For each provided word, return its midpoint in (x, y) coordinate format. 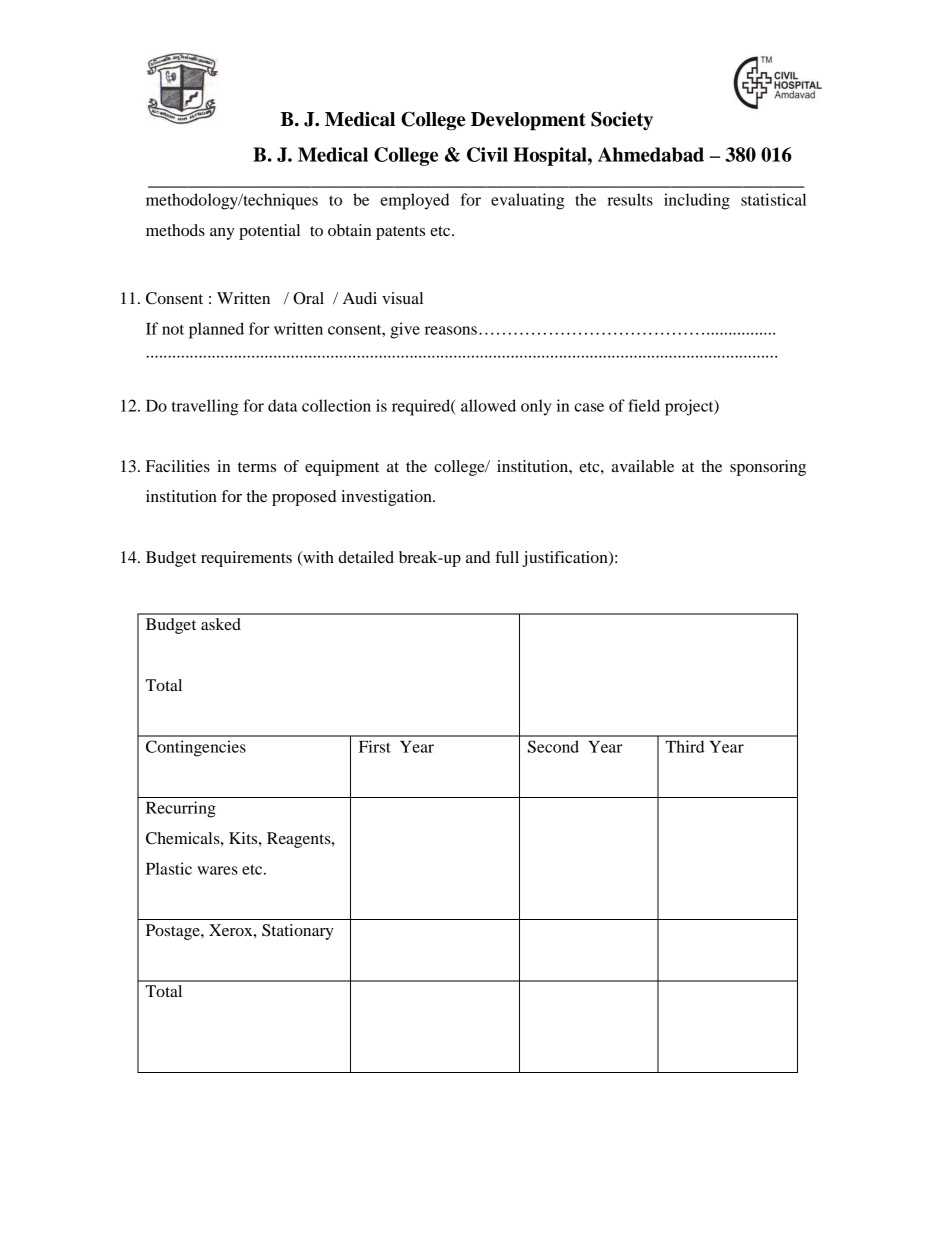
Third (685, 746)
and (478, 557)
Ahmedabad (651, 154)
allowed (488, 405)
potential (269, 232)
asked (221, 624)
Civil (487, 154)
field (644, 405)
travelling (205, 407)
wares (217, 870)
